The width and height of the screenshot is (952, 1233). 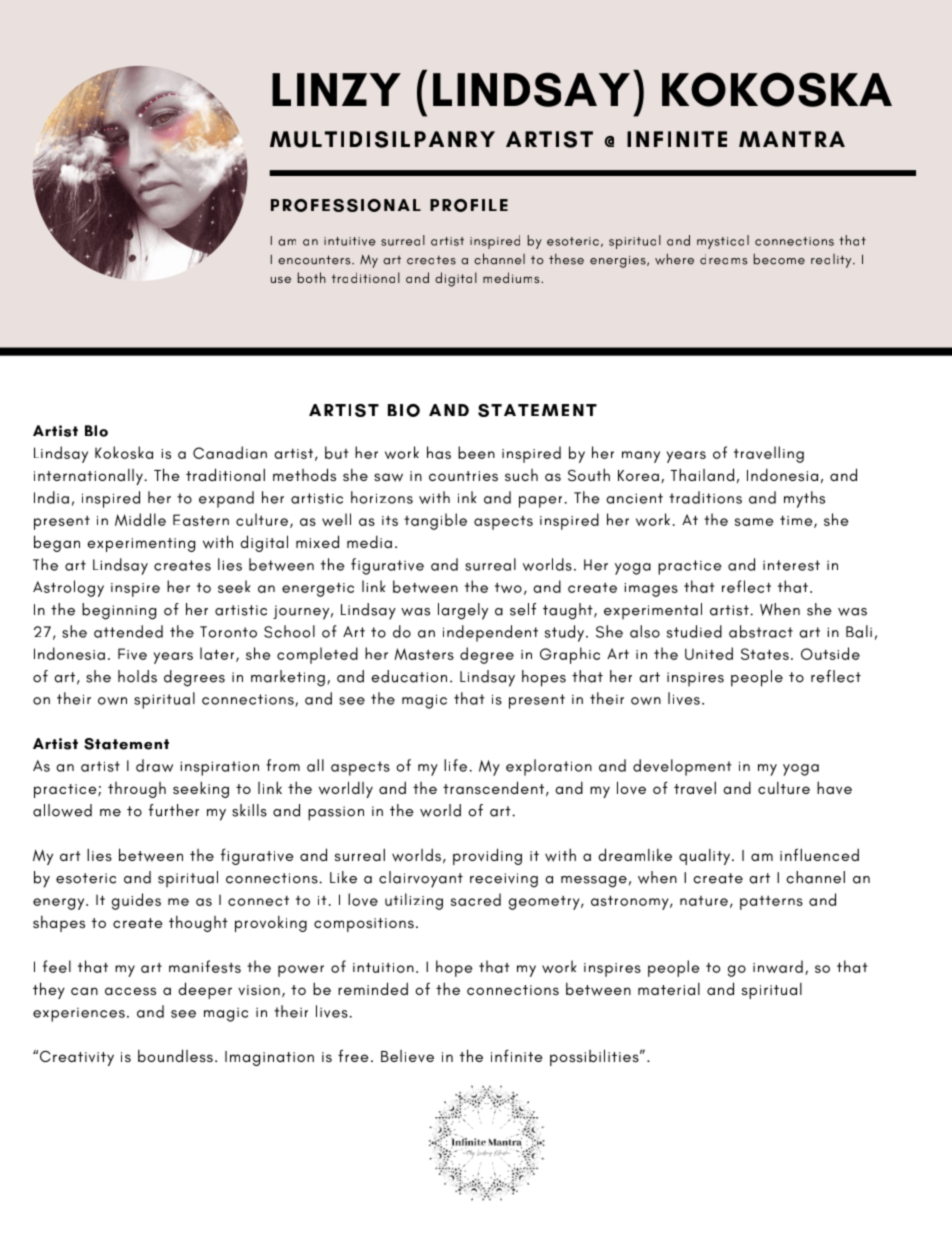 I want to click on use, so click(x=281, y=279).
